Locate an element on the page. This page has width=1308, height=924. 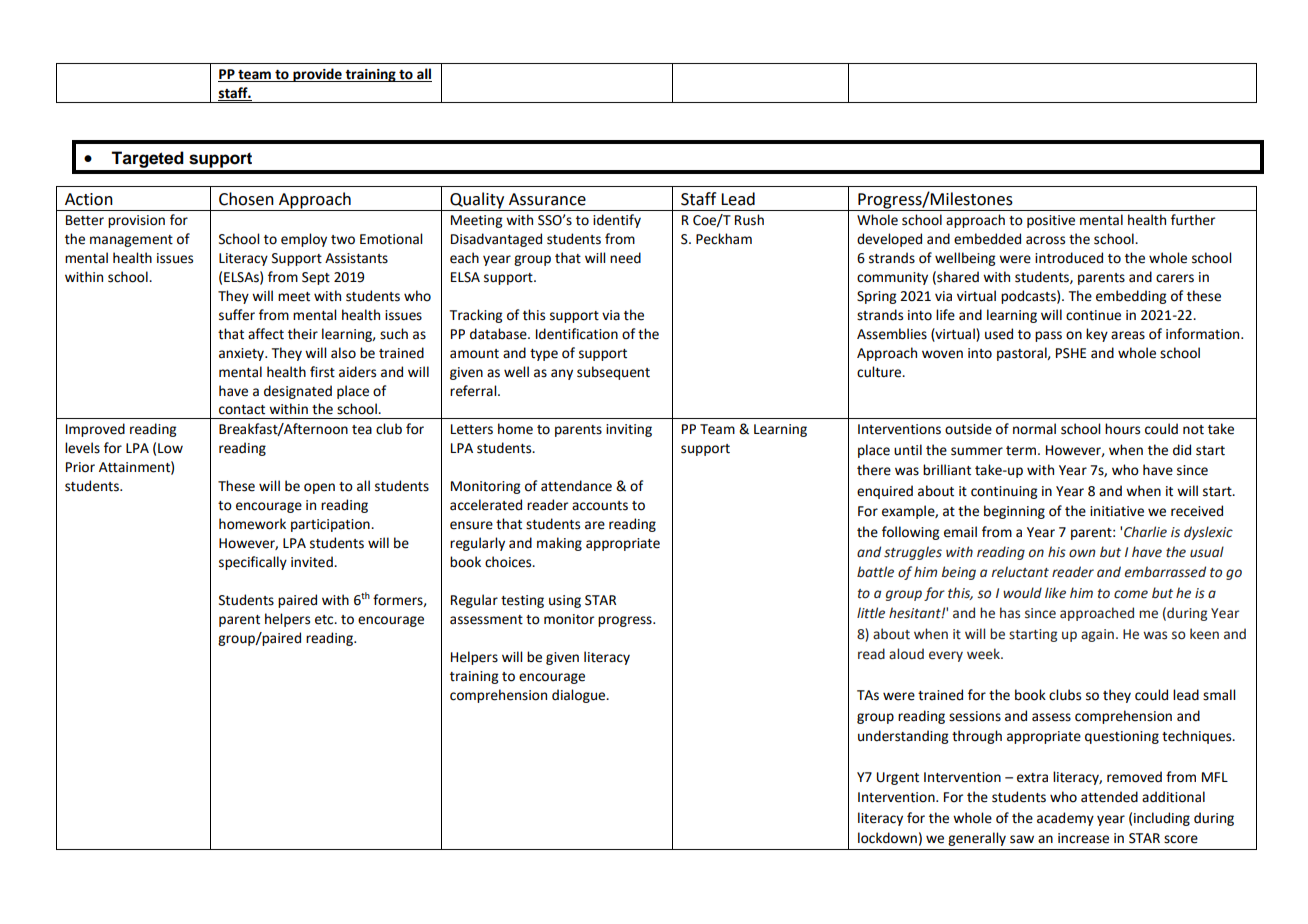
term is located at coordinates (1021, 451).
